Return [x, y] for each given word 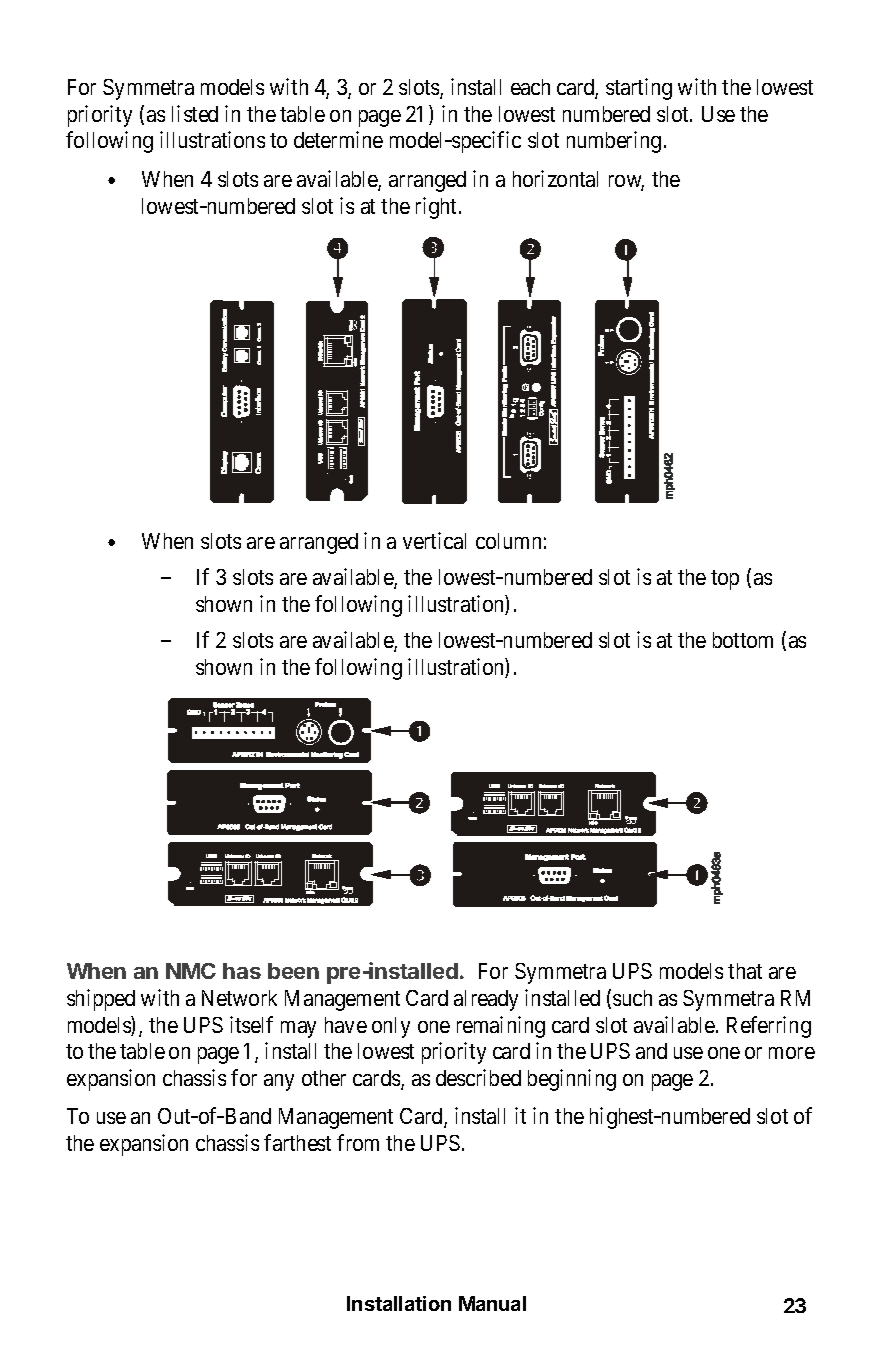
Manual [492, 1303]
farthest [297, 1142]
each [530, 87]
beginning [572, 1080]
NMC [191, 971]
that [745, 971]
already [486, 1000]
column [508, 541]
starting [639, 89]
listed [195, 113]
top [725, 580]
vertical [434, 540]
